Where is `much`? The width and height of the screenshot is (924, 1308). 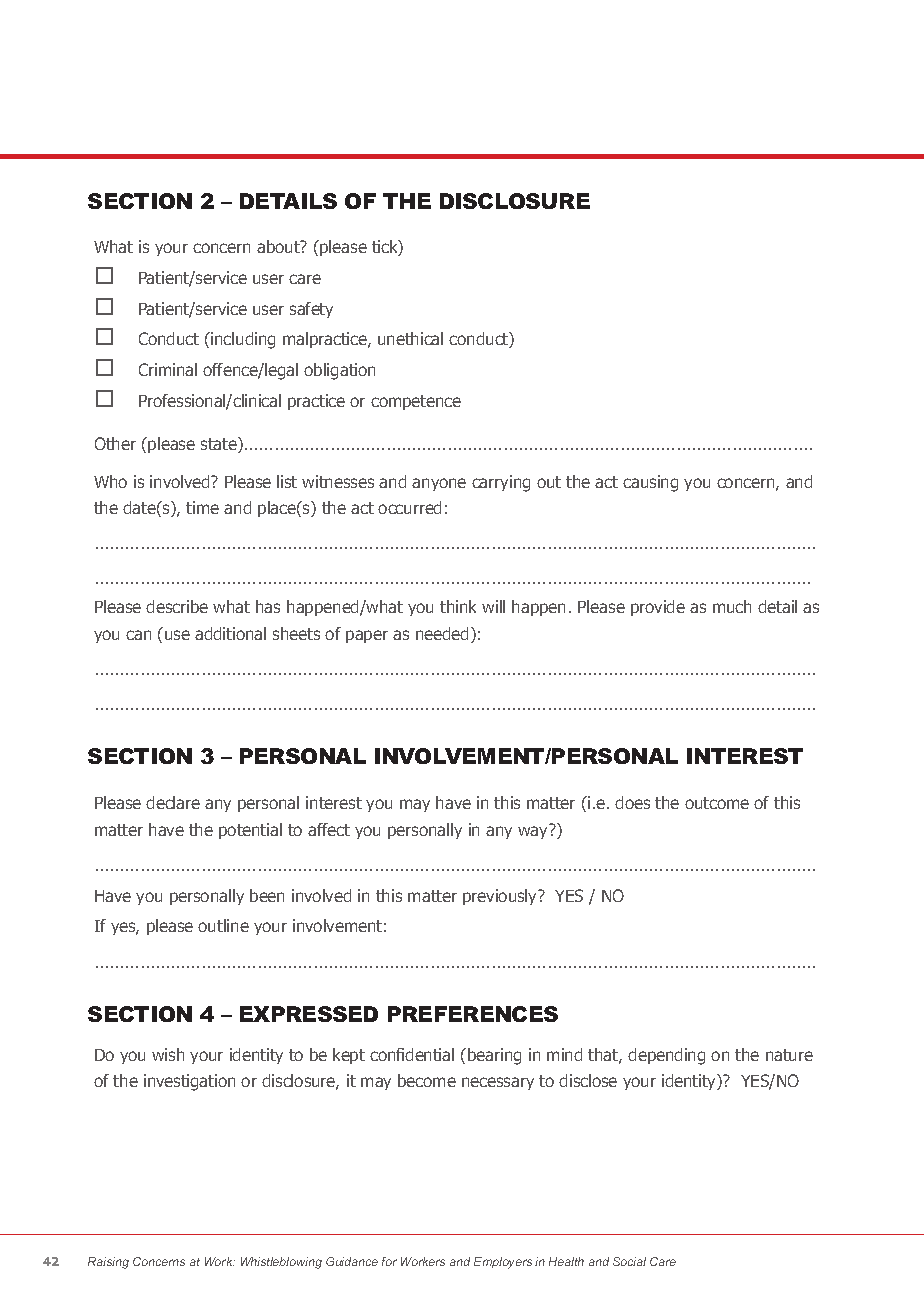
much is located at coordinates (732, 606).
